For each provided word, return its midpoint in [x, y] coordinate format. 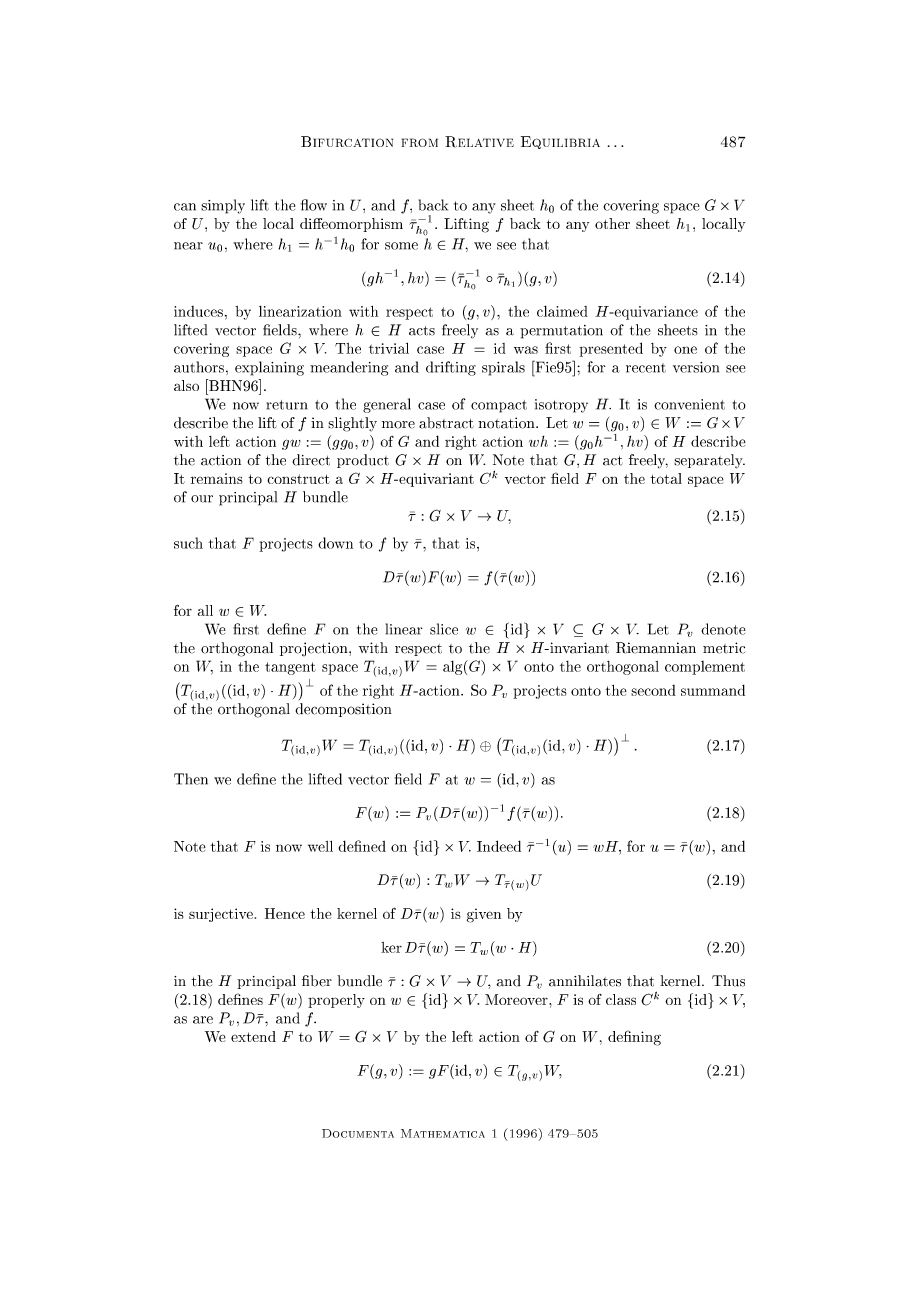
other [612, 223]
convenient [689, 404]
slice [444, 629]
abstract [446, 423]
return [287, 405]
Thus [728, 981]
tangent [290, 668]
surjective [222, 915]
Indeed [499, 846]
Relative [479, 142]
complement [705, 668]
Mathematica [443, 1133]
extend [253, 1036]
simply [223, 206]
